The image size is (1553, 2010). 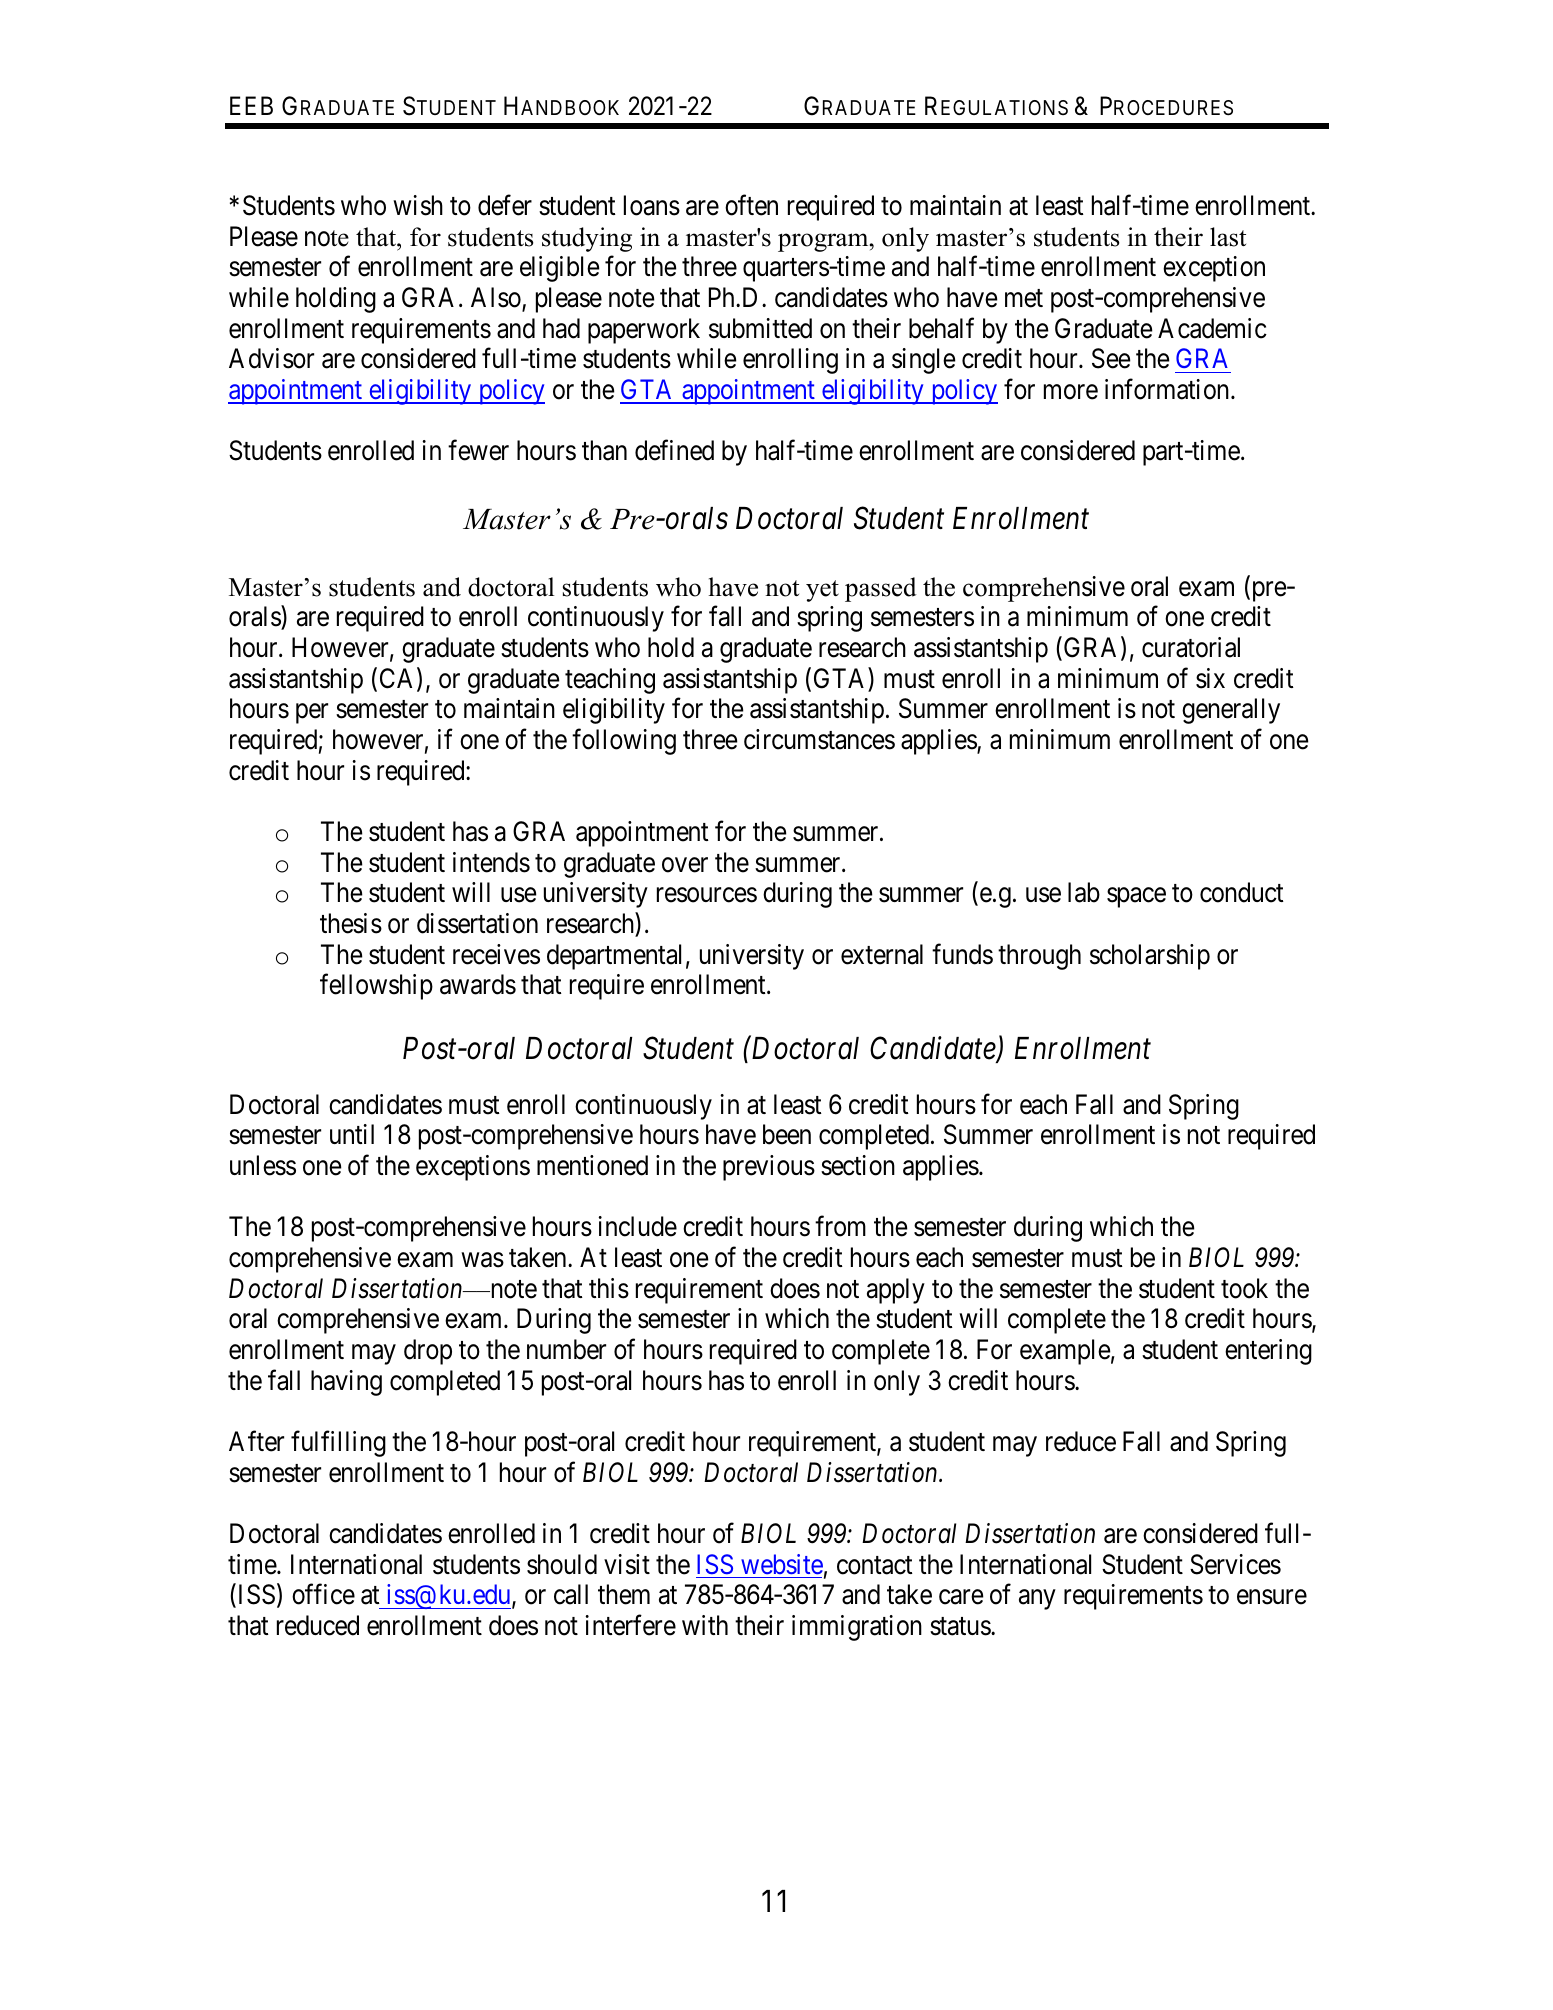 What do you see at coordinates (751, 205) in the image?
I see `often` at bounding box center [751, 205].
